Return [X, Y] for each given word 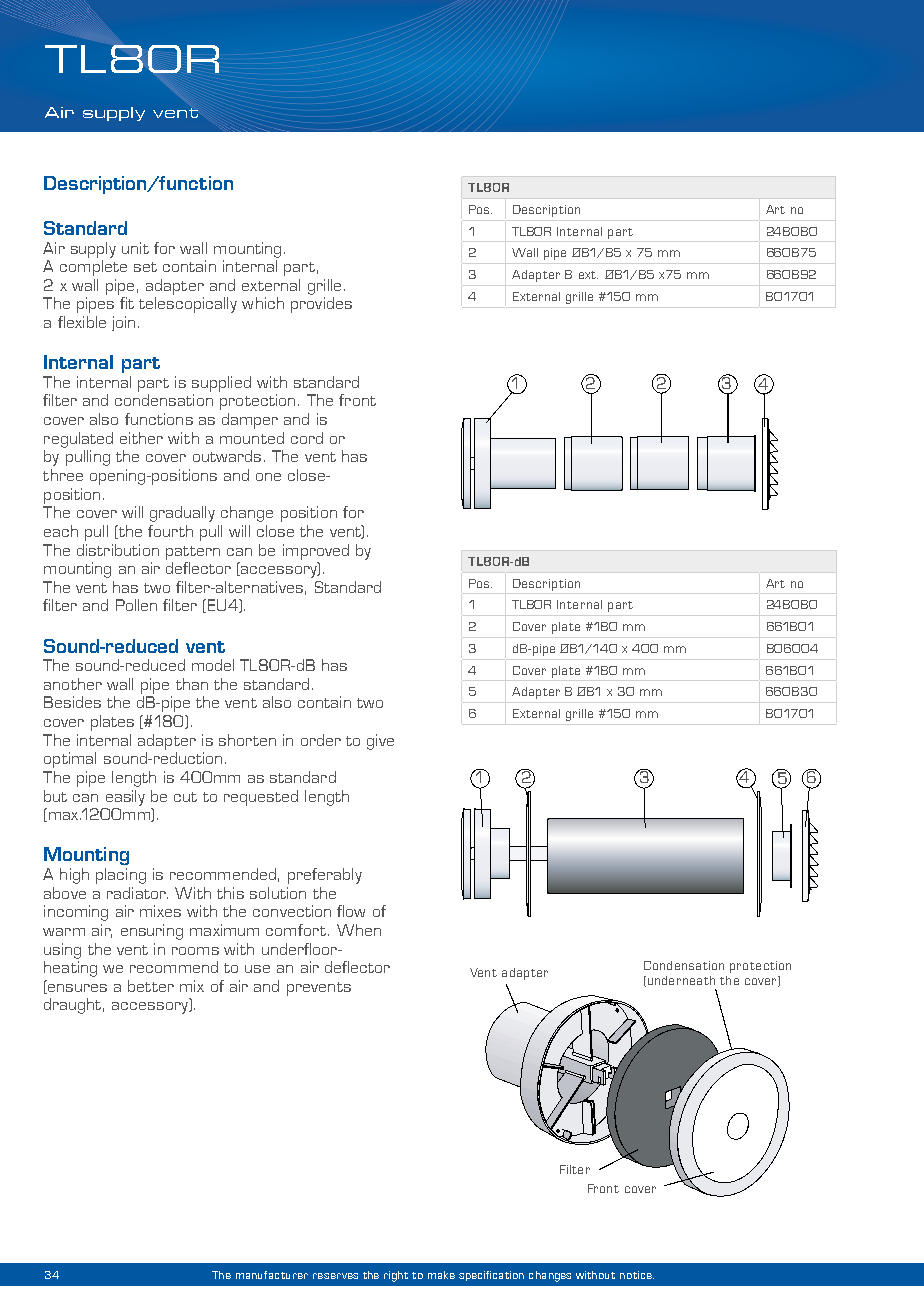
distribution [118, 550]
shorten [247, 740]
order [321, 740]
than [192, 684]
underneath [680, 981]
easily [125, 798]
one [268, 477]
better [151, 986]
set [145, 267]
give [380, 742]
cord [307, 438]
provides [321, 305]
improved [316, 552]
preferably [325, 876]
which [263, 303]
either [141, 438]
